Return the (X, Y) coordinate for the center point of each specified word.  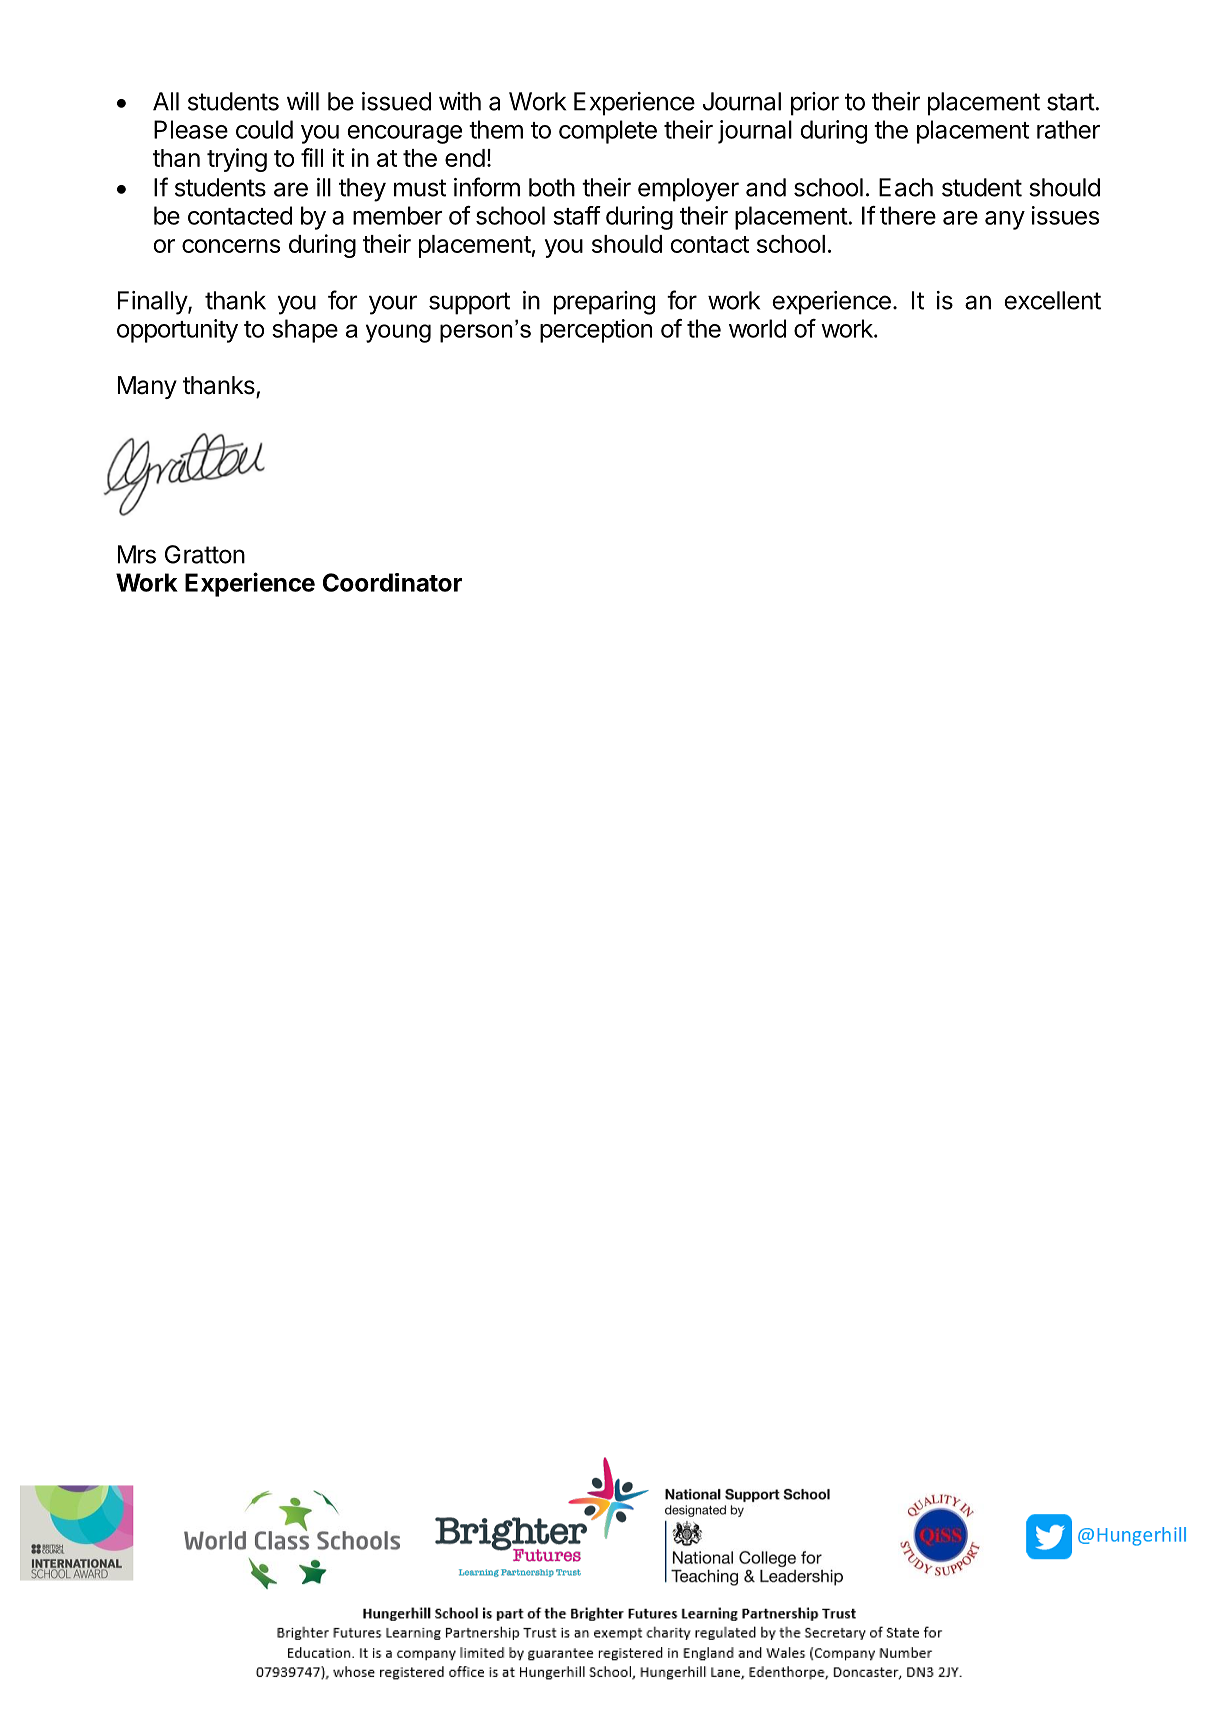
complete (608, 132)
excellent (1052, 300)
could (264, 129)
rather (1068, 129)
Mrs (137, 554)
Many (147, 387)
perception (596, 331)
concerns (231, 246)
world (757, 328)
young (398, 333)
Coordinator (392, 582)
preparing (604, 303)
